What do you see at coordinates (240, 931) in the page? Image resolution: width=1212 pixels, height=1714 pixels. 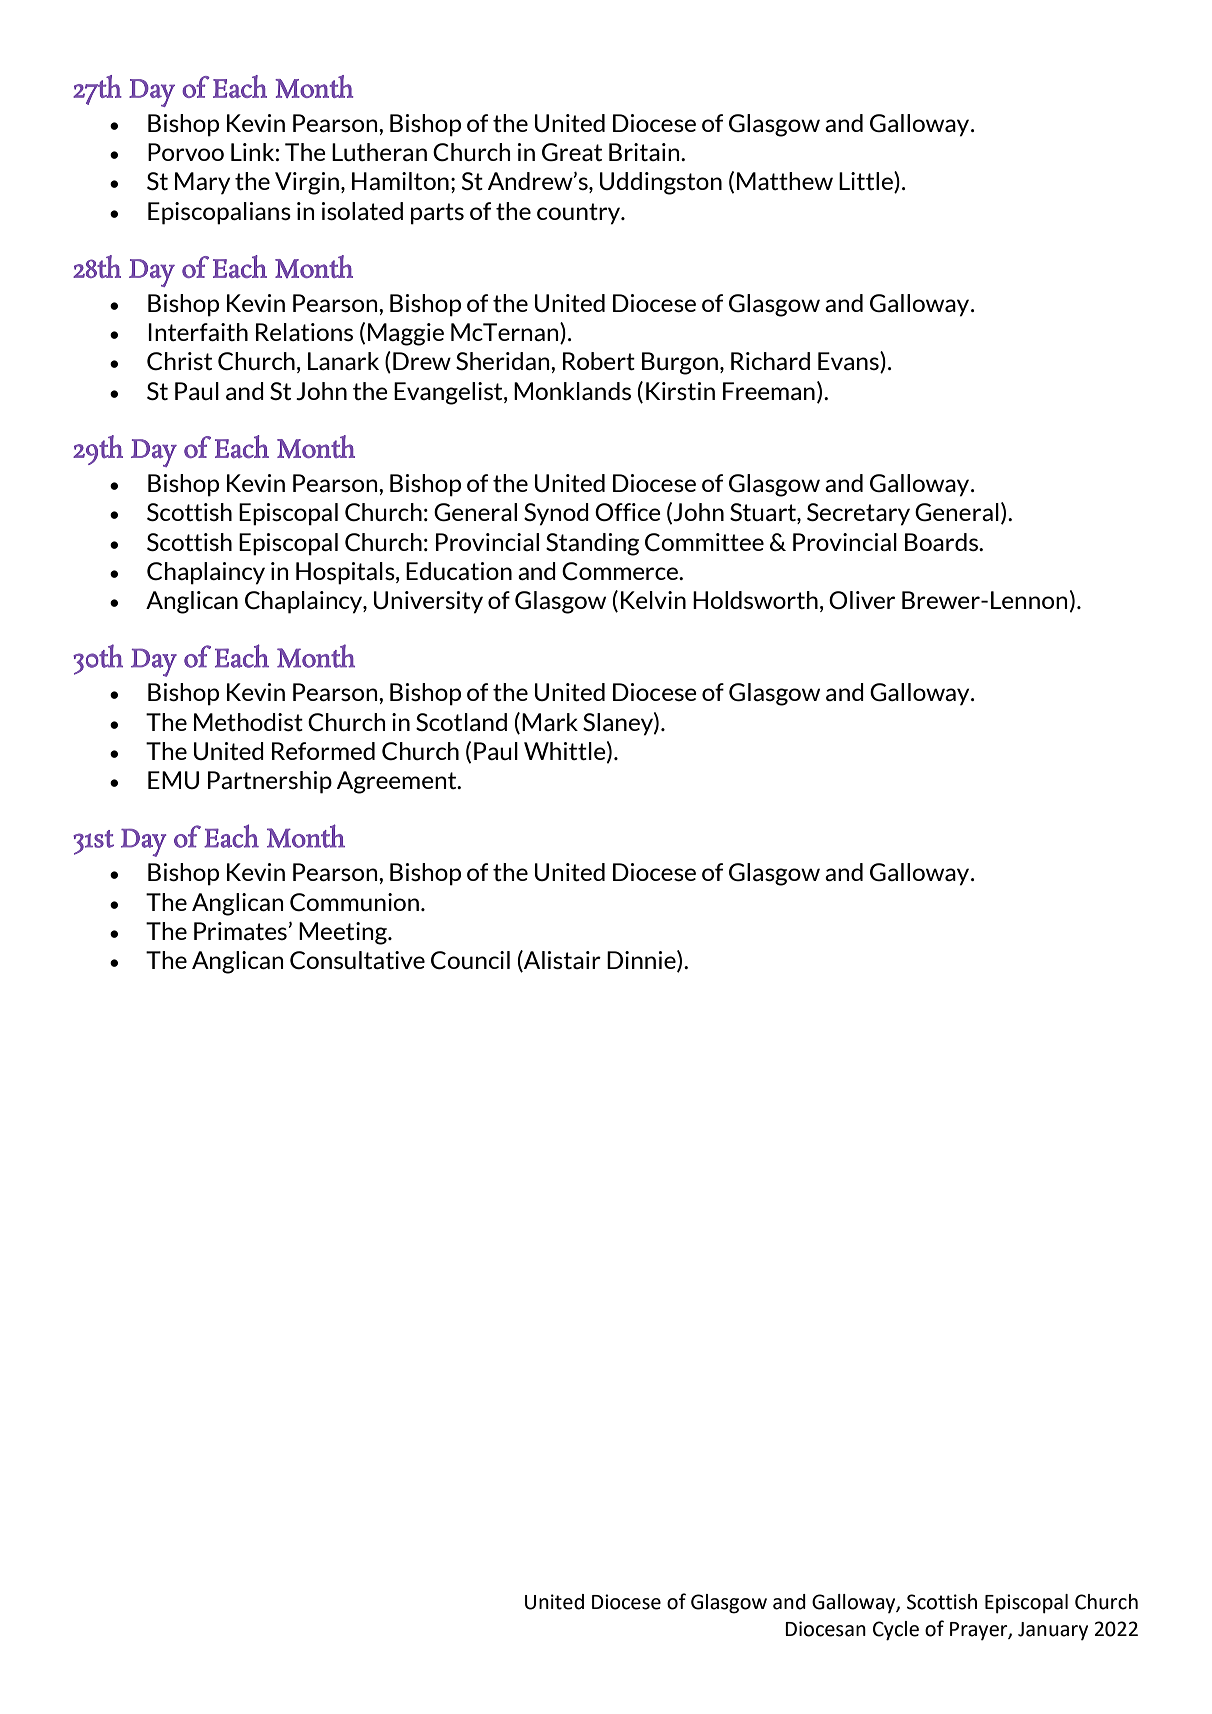 I see `Primates` at bounding box center [240, 931].
